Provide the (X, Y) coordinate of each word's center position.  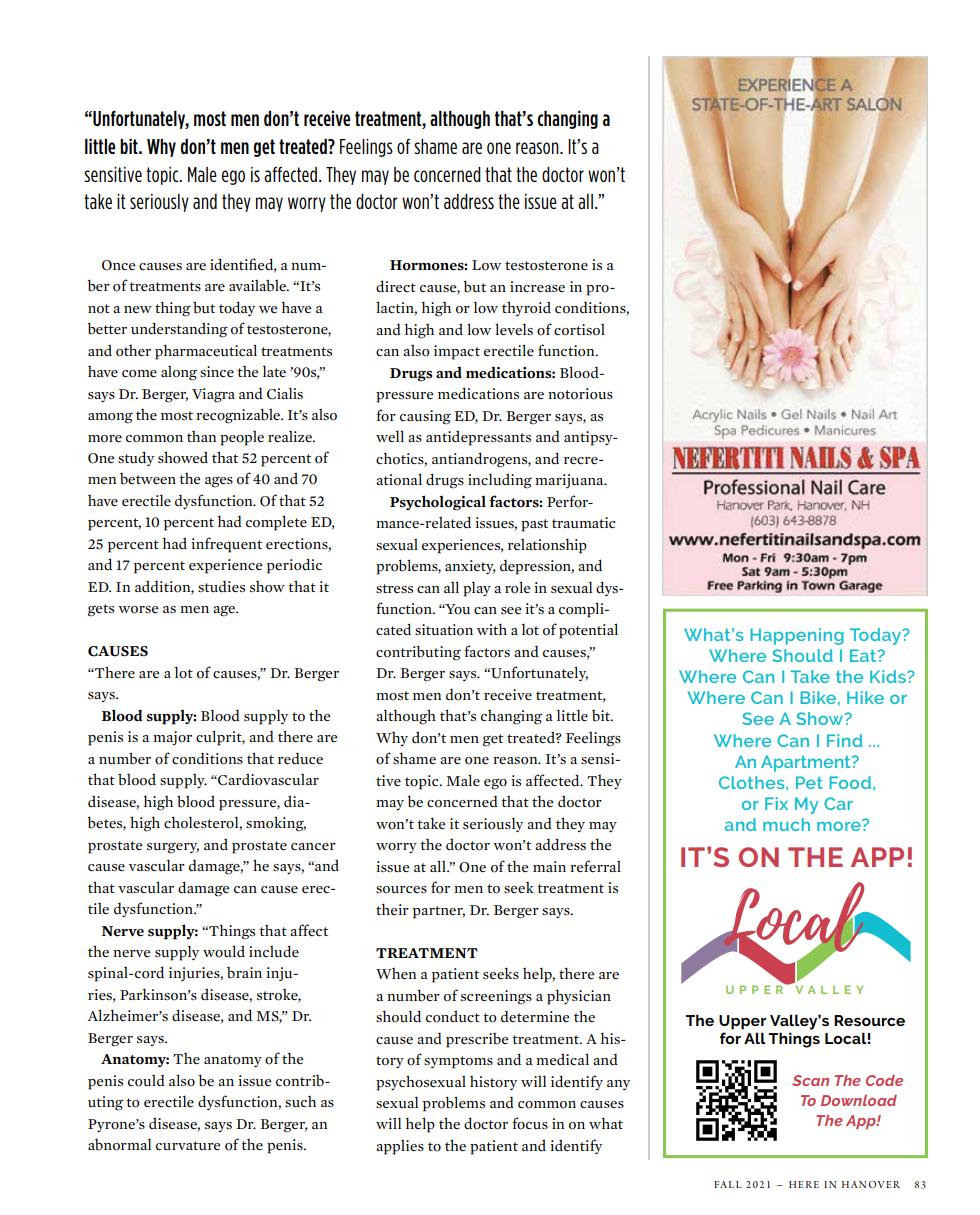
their (392, 909)
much (786, 824)
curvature (188, 1146)
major (172, 738)
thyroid (526, 308)
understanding (179, 330)
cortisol (579, 330)
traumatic (584, 523)
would (224, 951)
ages (219, 482)
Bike (818, 697)
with (492, 629)
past (534, 525)
